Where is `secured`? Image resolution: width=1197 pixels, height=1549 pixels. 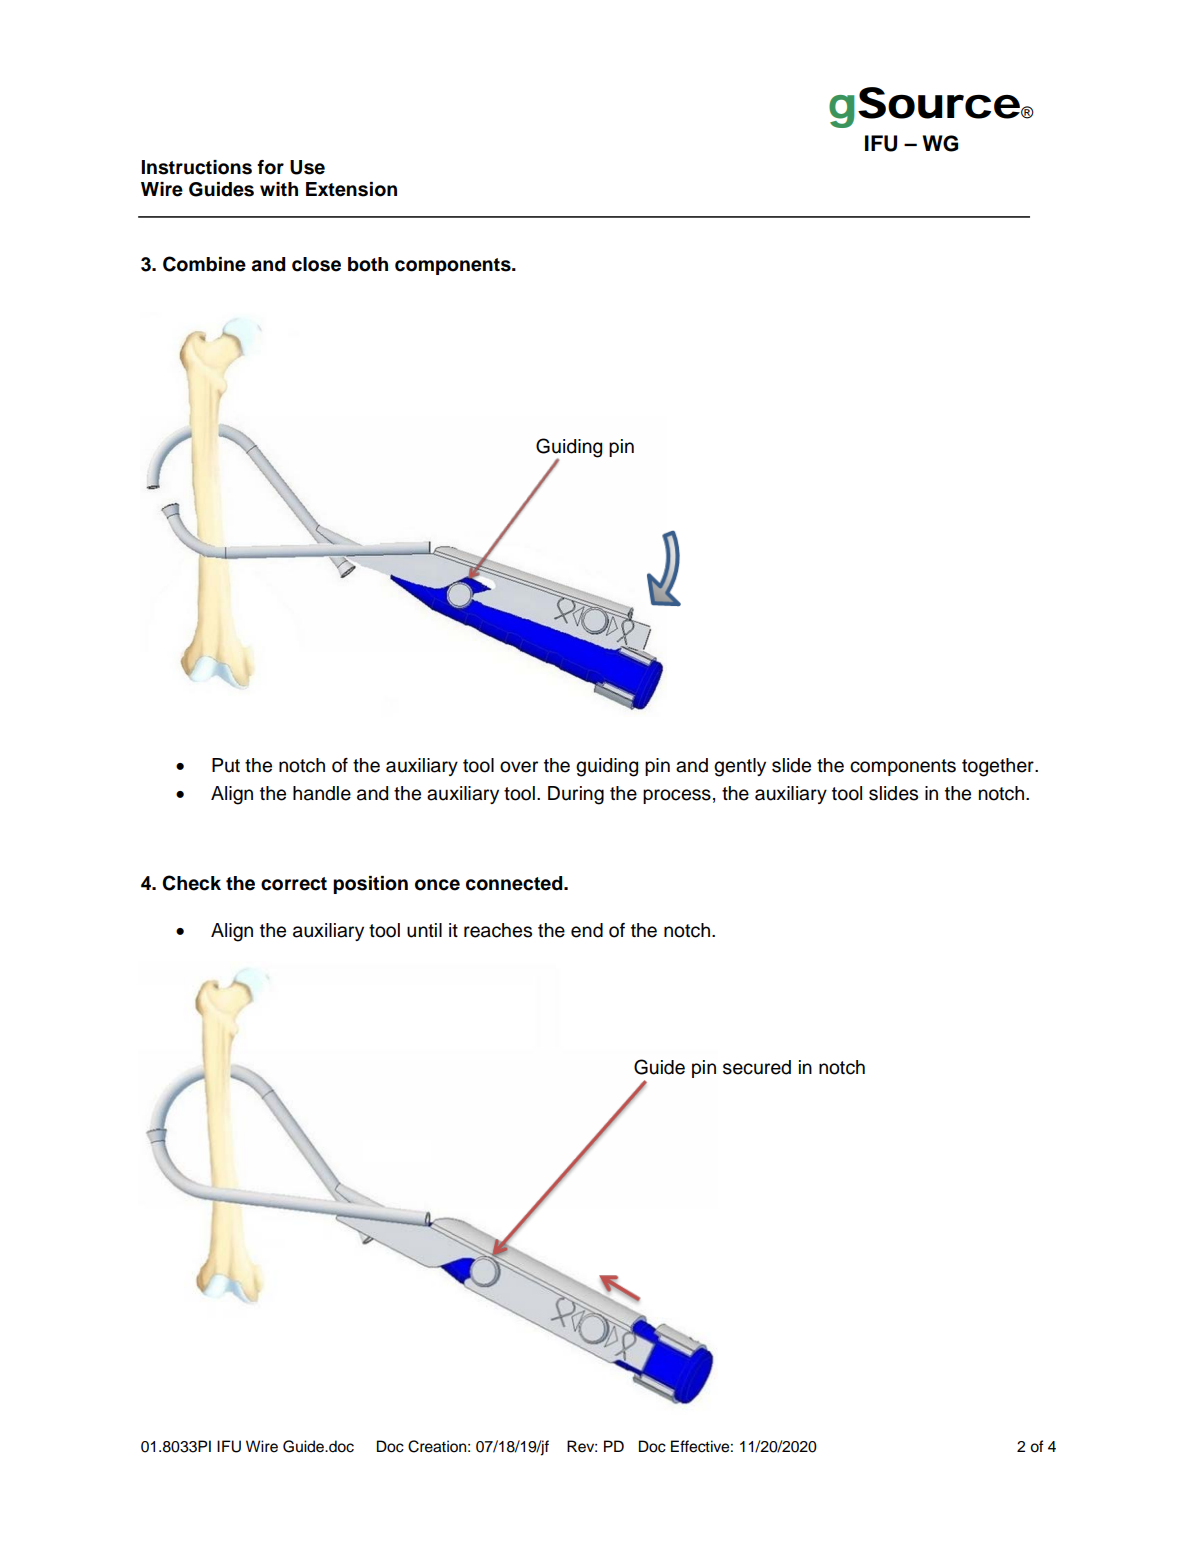
secured is located at coordinates (757, 1067).
